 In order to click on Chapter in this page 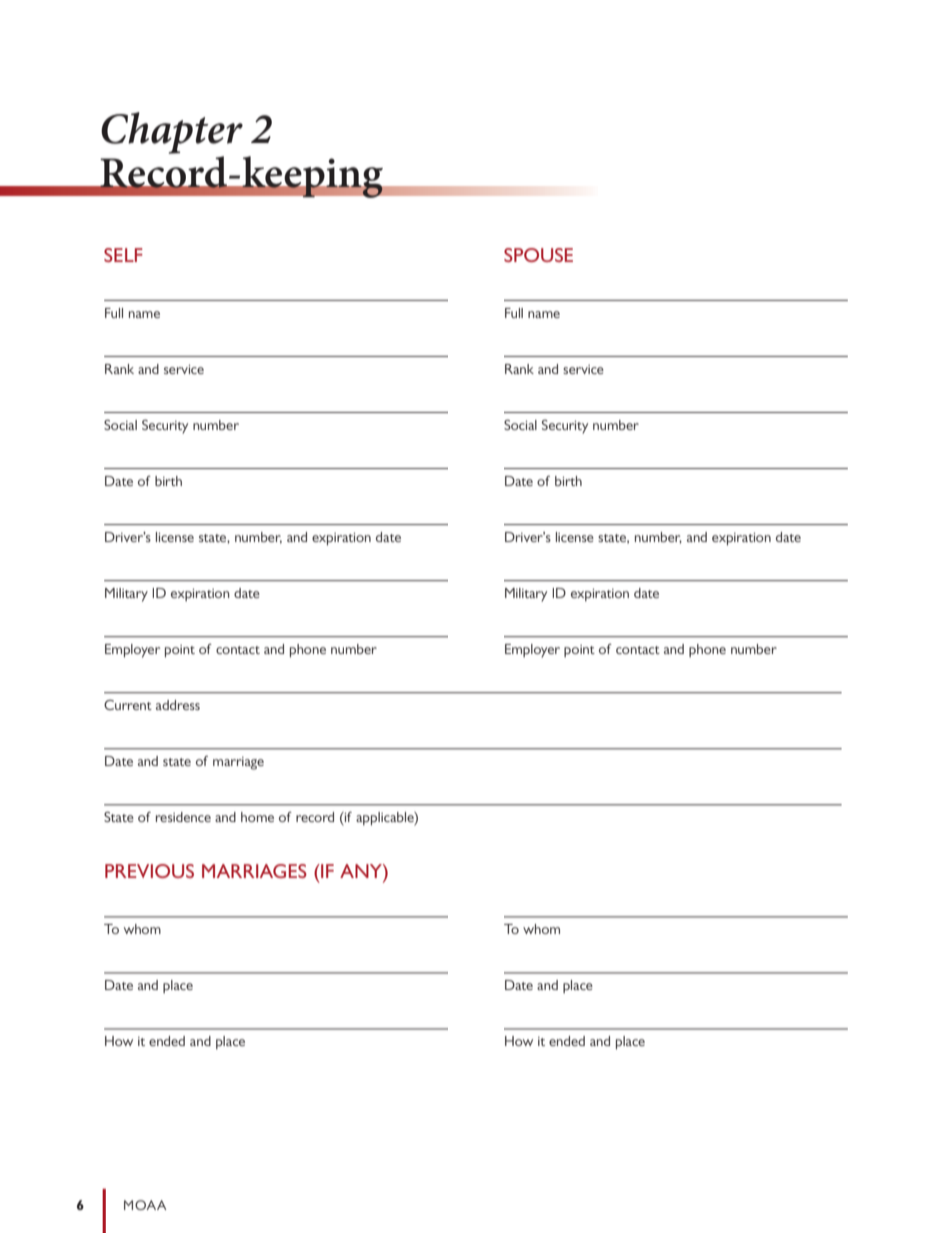, I will do `click(172, 133)`.
